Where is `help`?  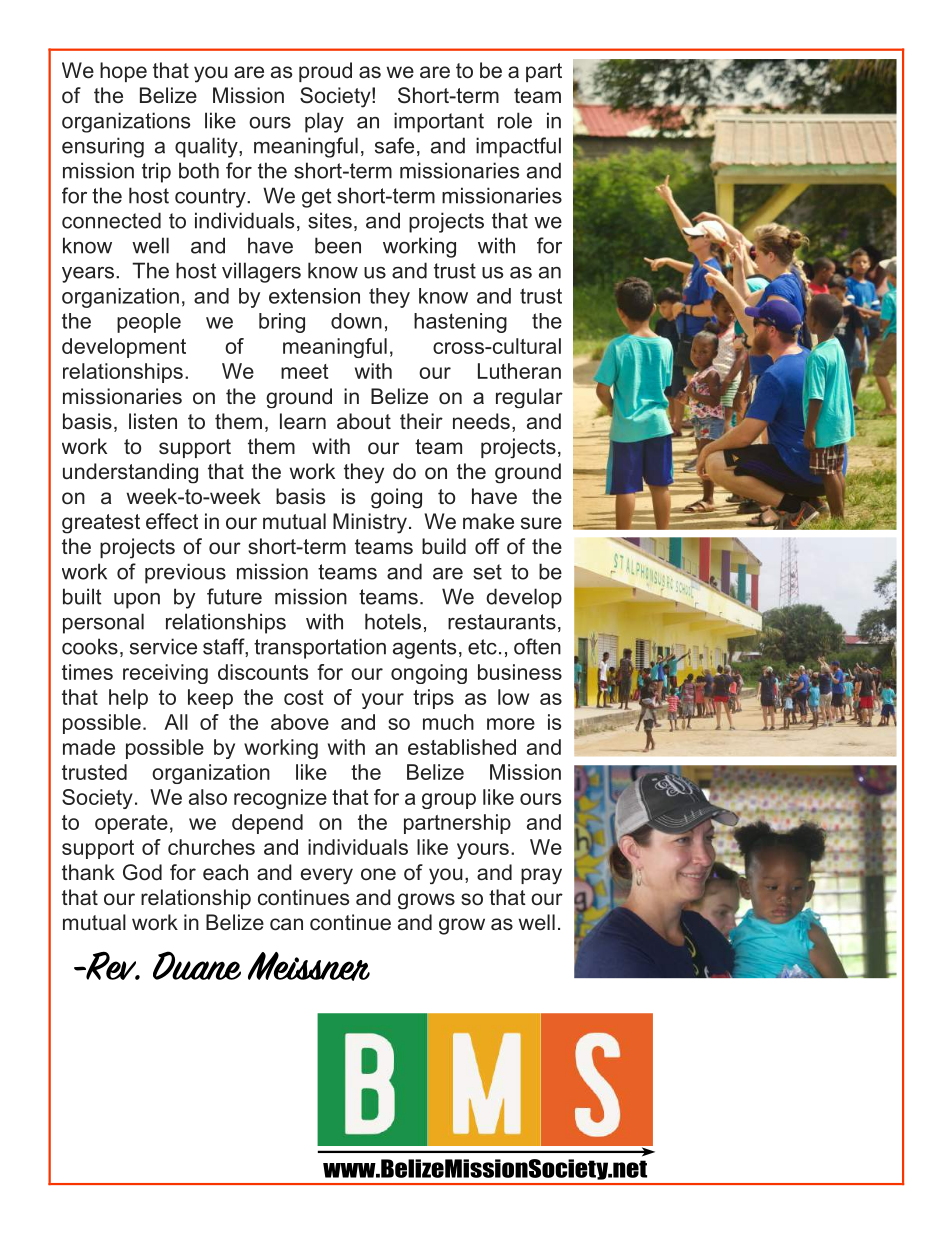
help is located at coordinates (128, 699).
